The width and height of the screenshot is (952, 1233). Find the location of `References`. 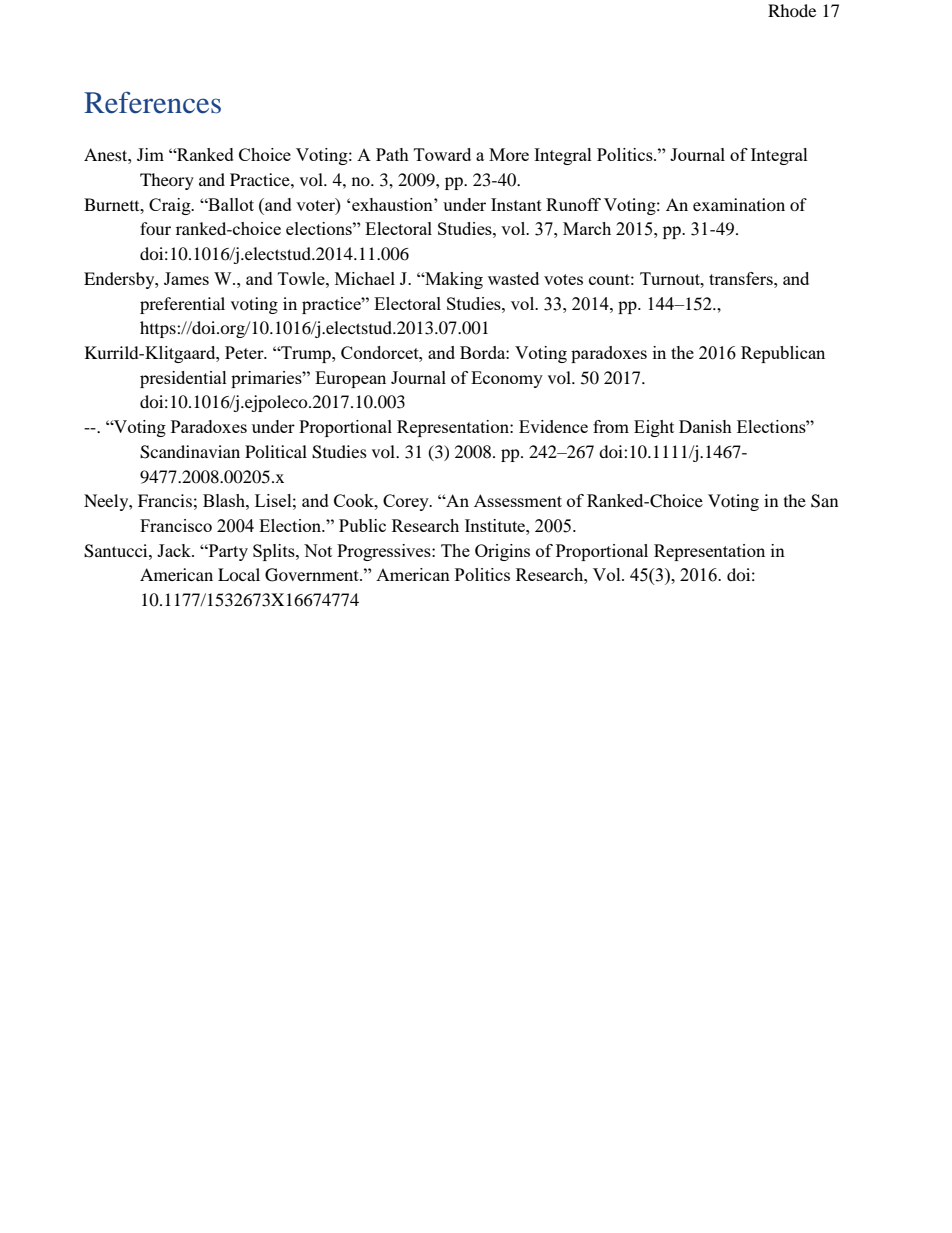

References is located at coordinates (152, 102).
